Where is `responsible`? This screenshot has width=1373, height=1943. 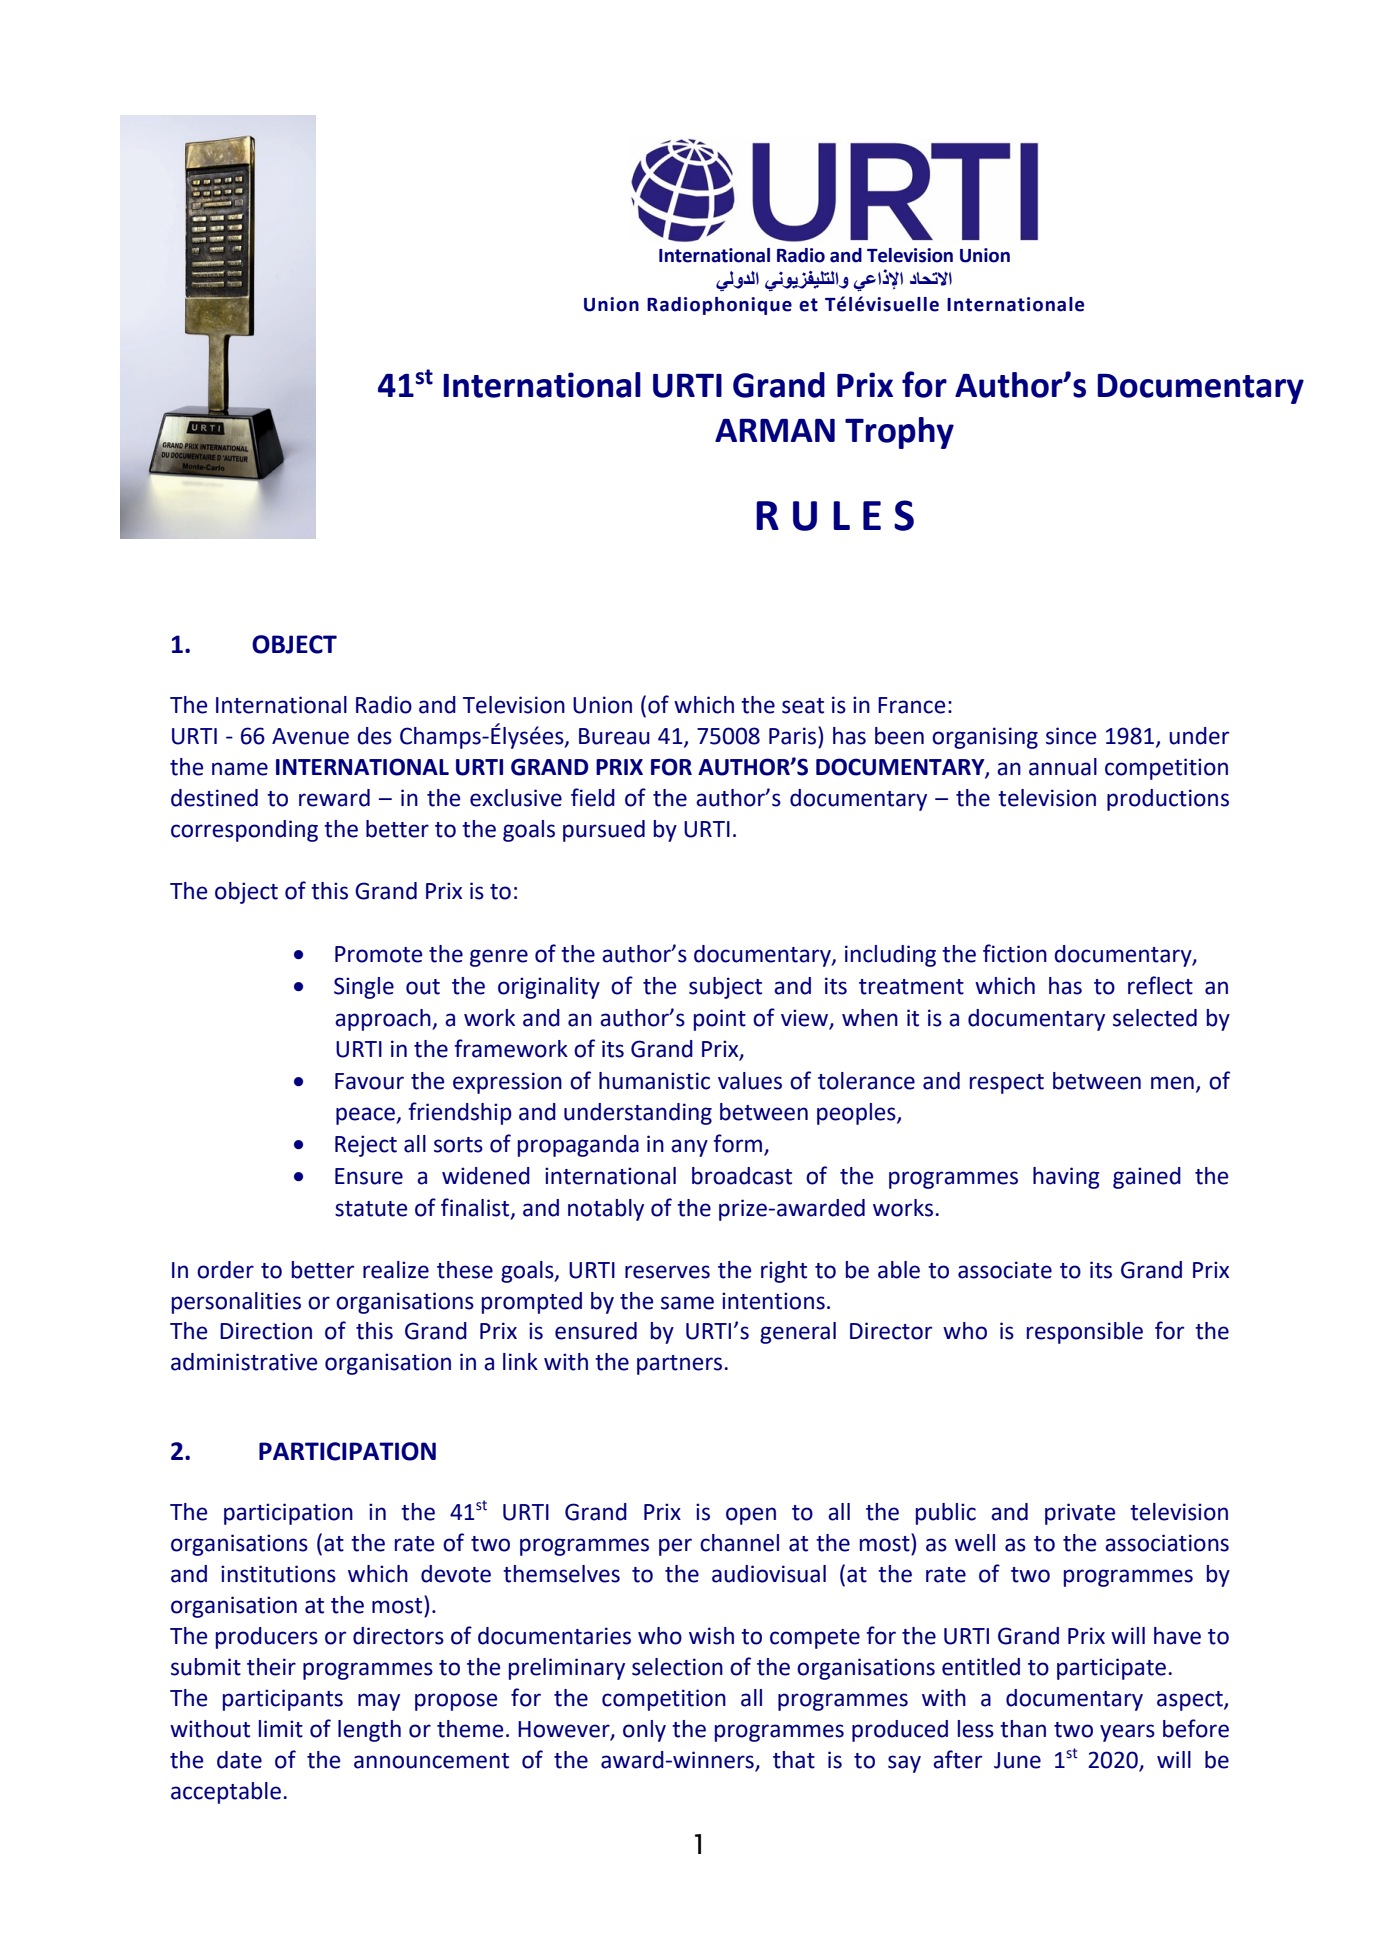 responsible is located at coordinates (1085, 1333).
